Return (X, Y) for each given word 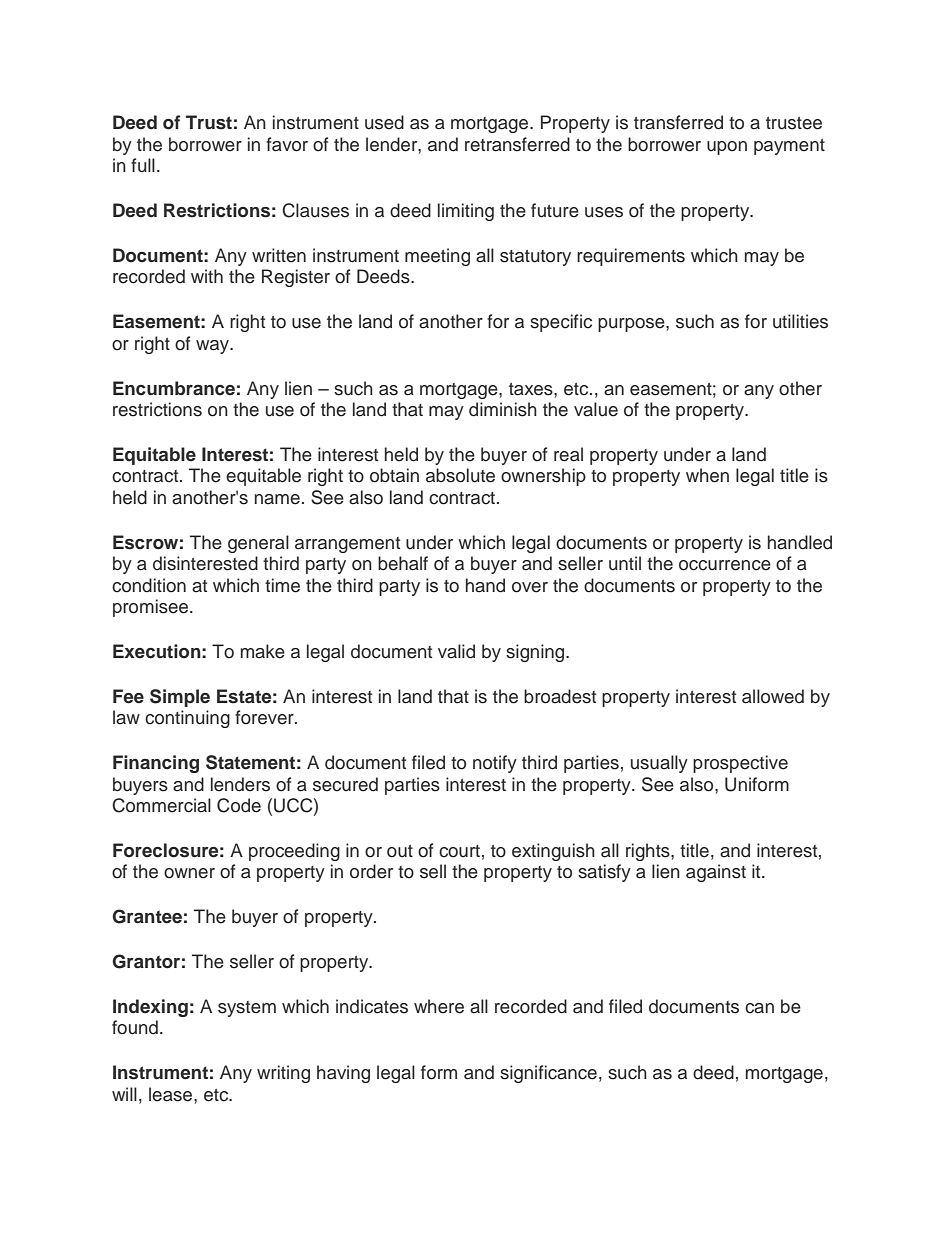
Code (239, 805)
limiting (466, 212)
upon (727, 148)
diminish (503, 409)
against (716, 873)
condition (149, 585)
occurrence (725, 565)
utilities (800, 321)
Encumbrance (174, 388)
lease (172, 1094)
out (400, 851)
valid (456, 651)
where (439, 1006)
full (143, 165)
